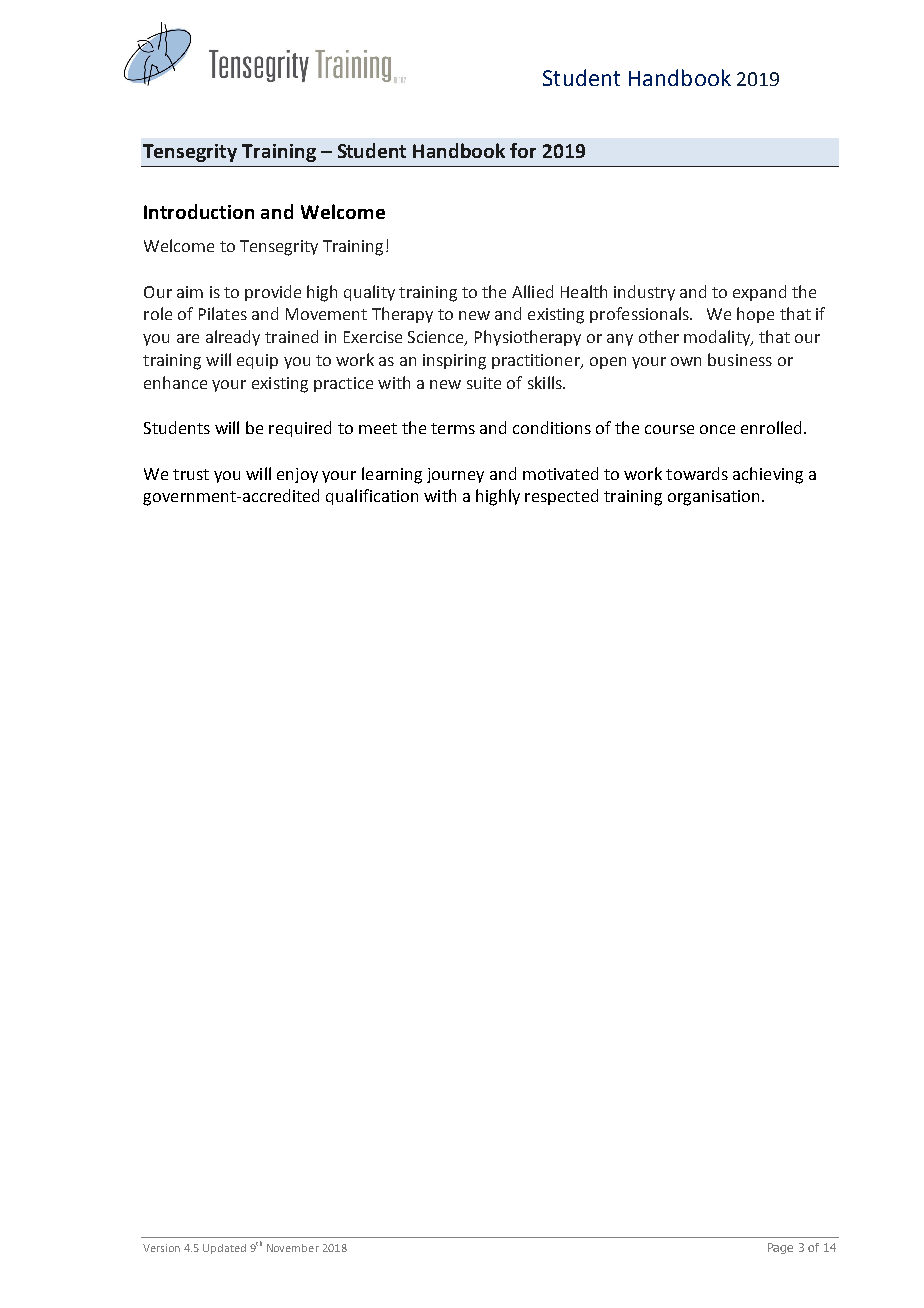 This screenshot has width=924, height=1308. Describe the element at coordinates (191, 474) in the screenshot. I see `trust` at that location.
